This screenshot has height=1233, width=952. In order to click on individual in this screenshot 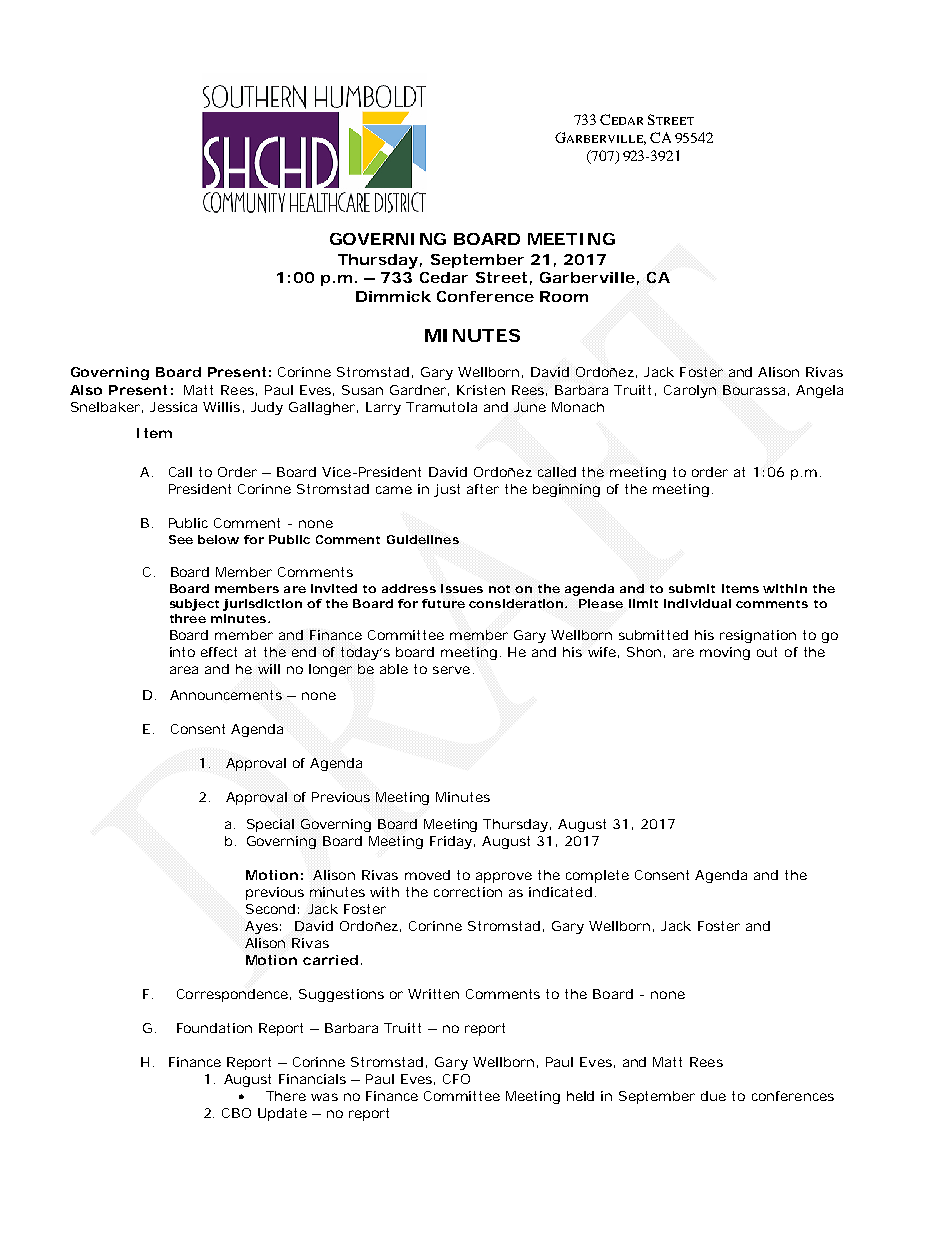, I will do `click(697, 603)`.
